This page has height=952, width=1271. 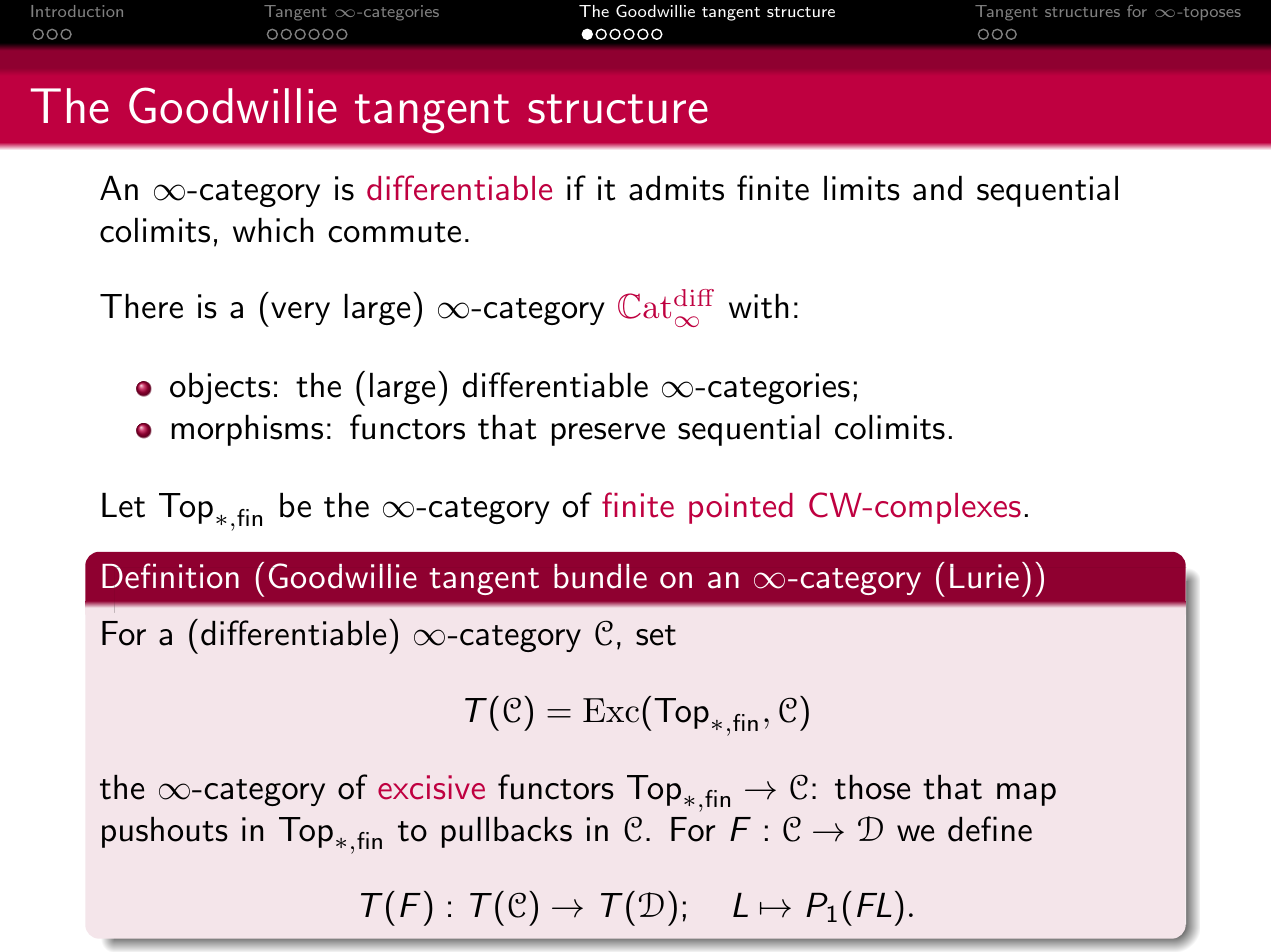 I want to click on define, so click(x=990, y=829).
